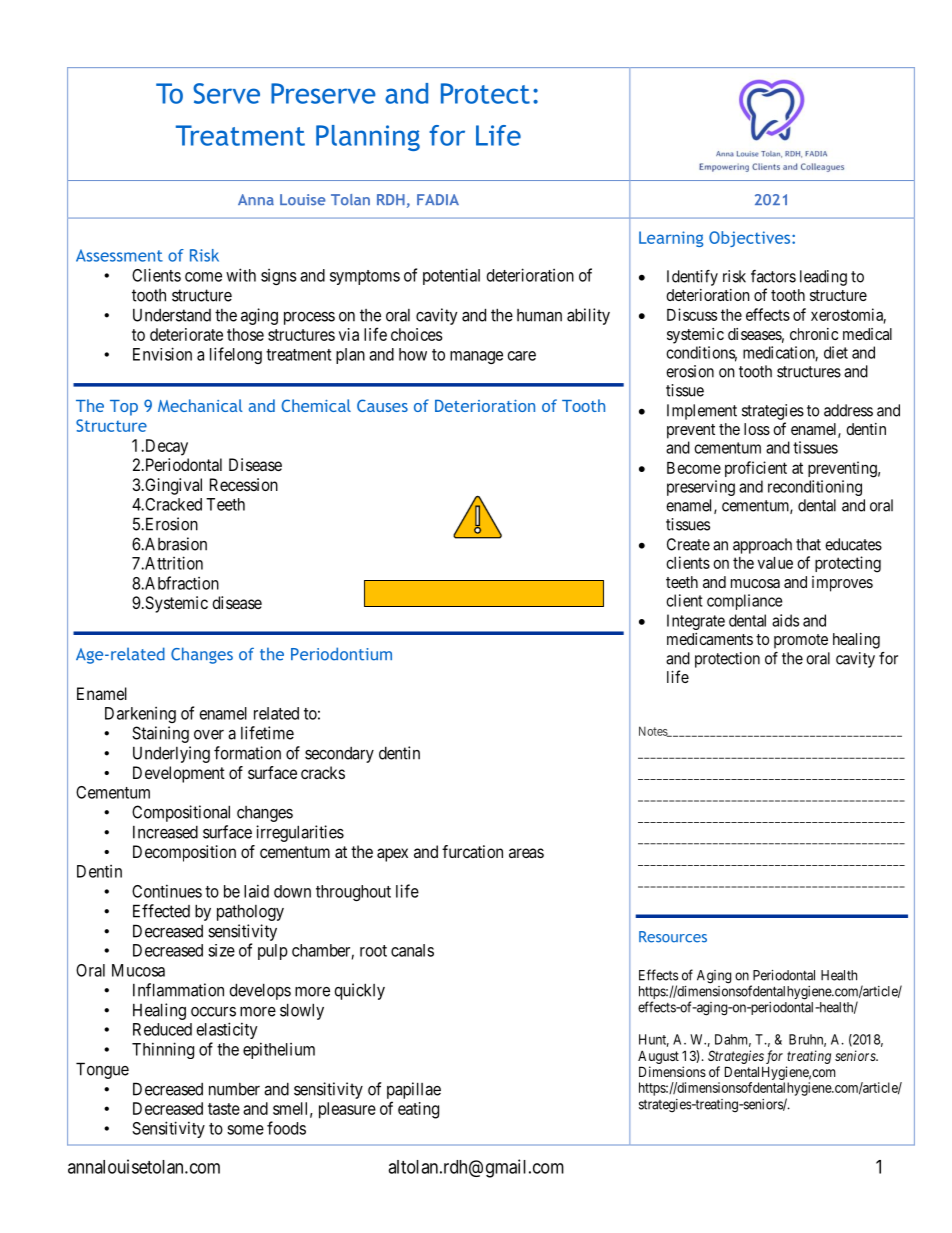 The height and width of the page is (1233, 952). Describe the element at coordinates (673, 937) in the page. I see `Resources` at that location.
